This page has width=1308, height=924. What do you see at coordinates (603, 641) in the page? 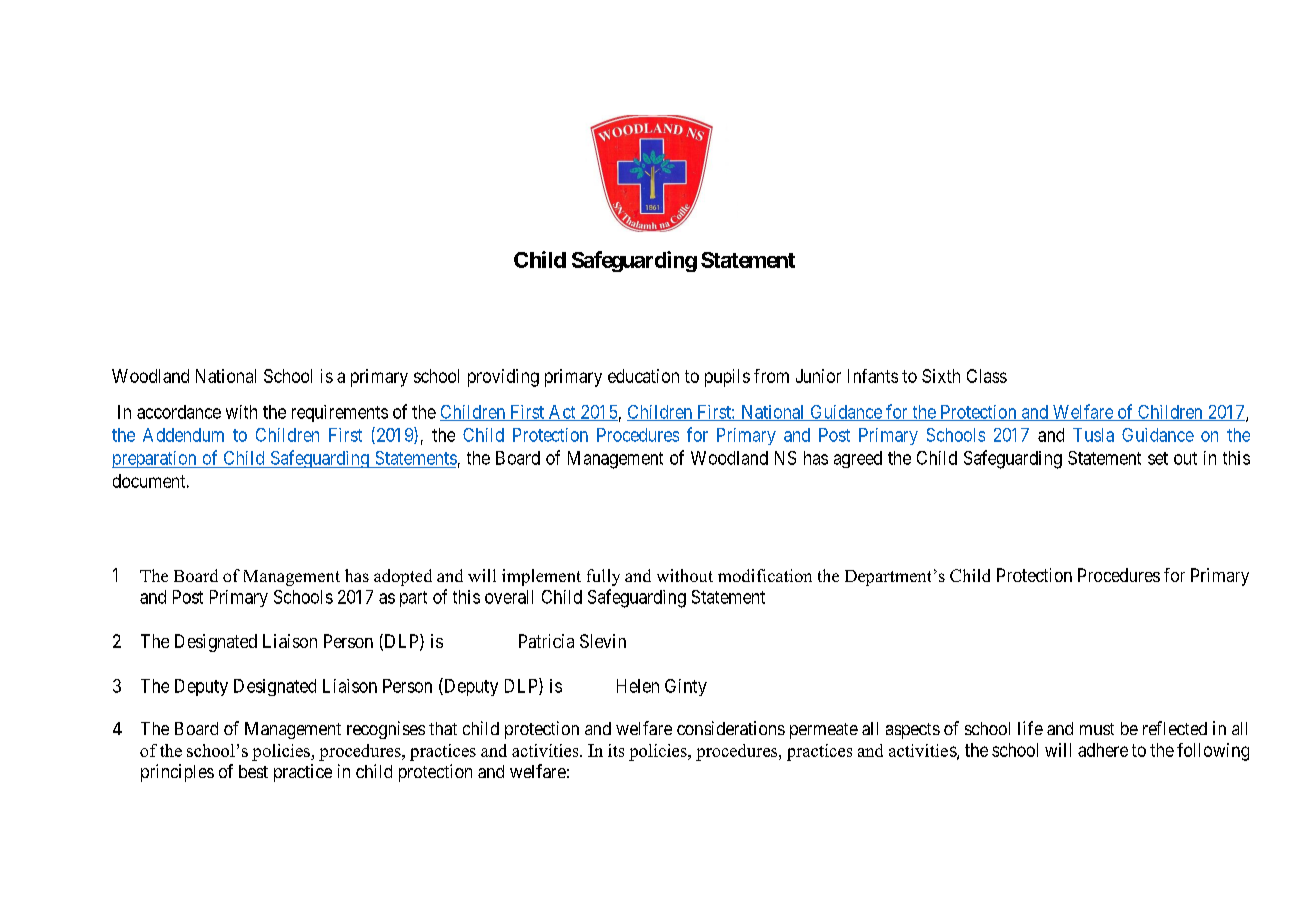
I see `Slevin` at bounding box center [603, 641].
